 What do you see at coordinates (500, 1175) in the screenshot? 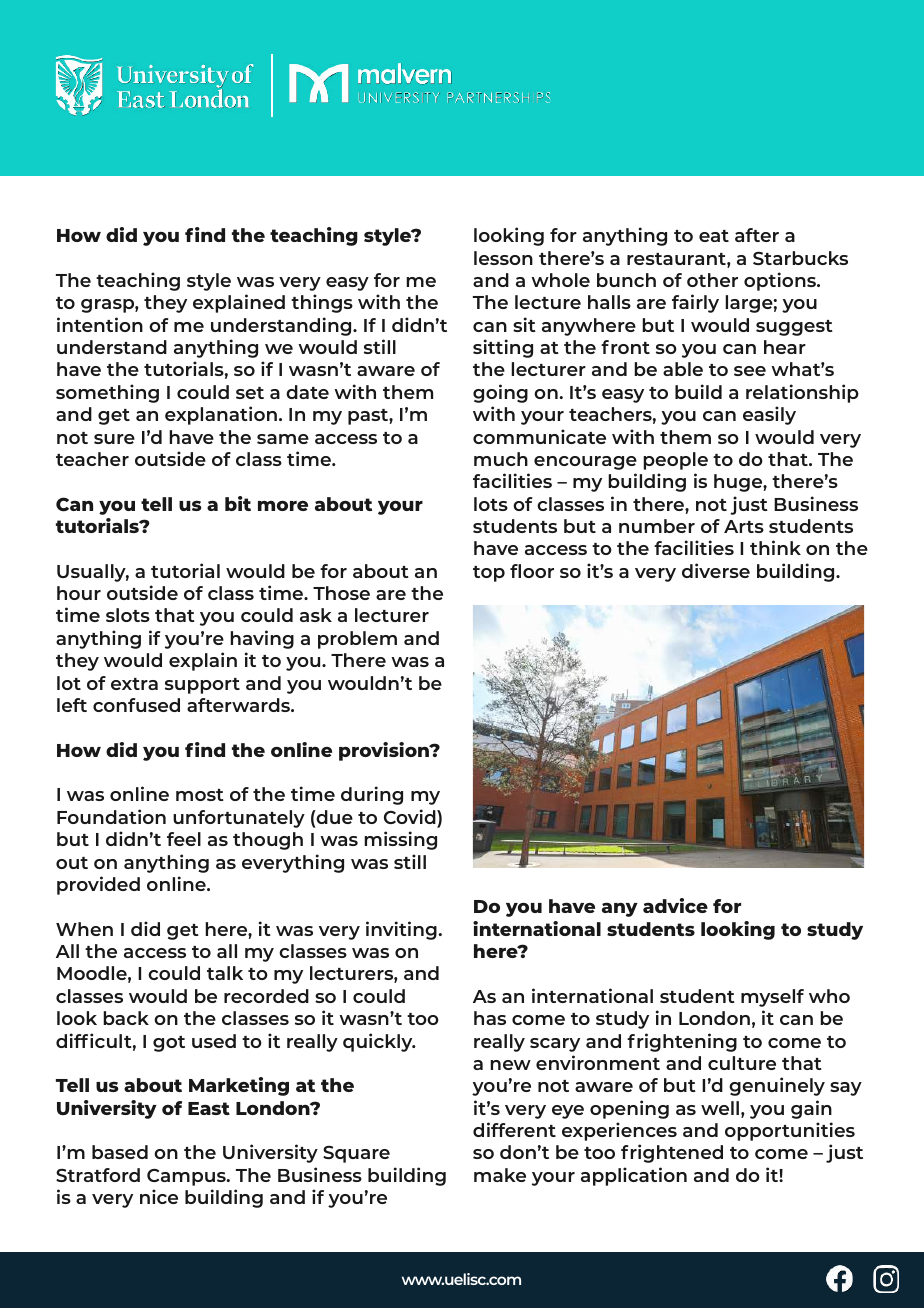
I see `make` at bounding box center [500, 1175].
